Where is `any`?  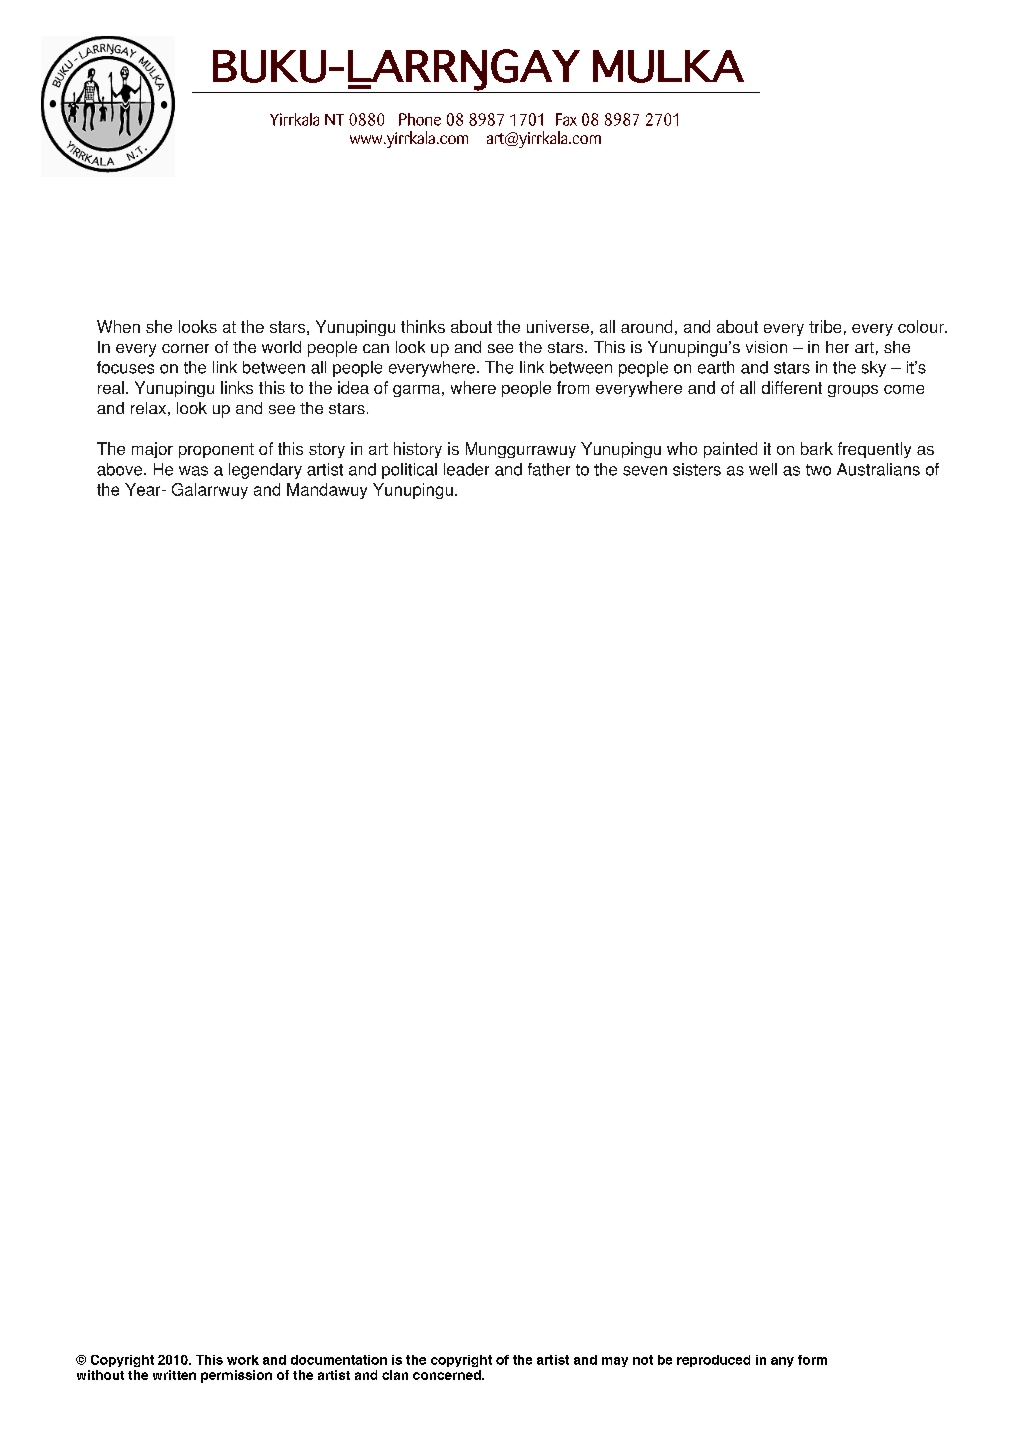 any is located at coordinates (782, 1362).
